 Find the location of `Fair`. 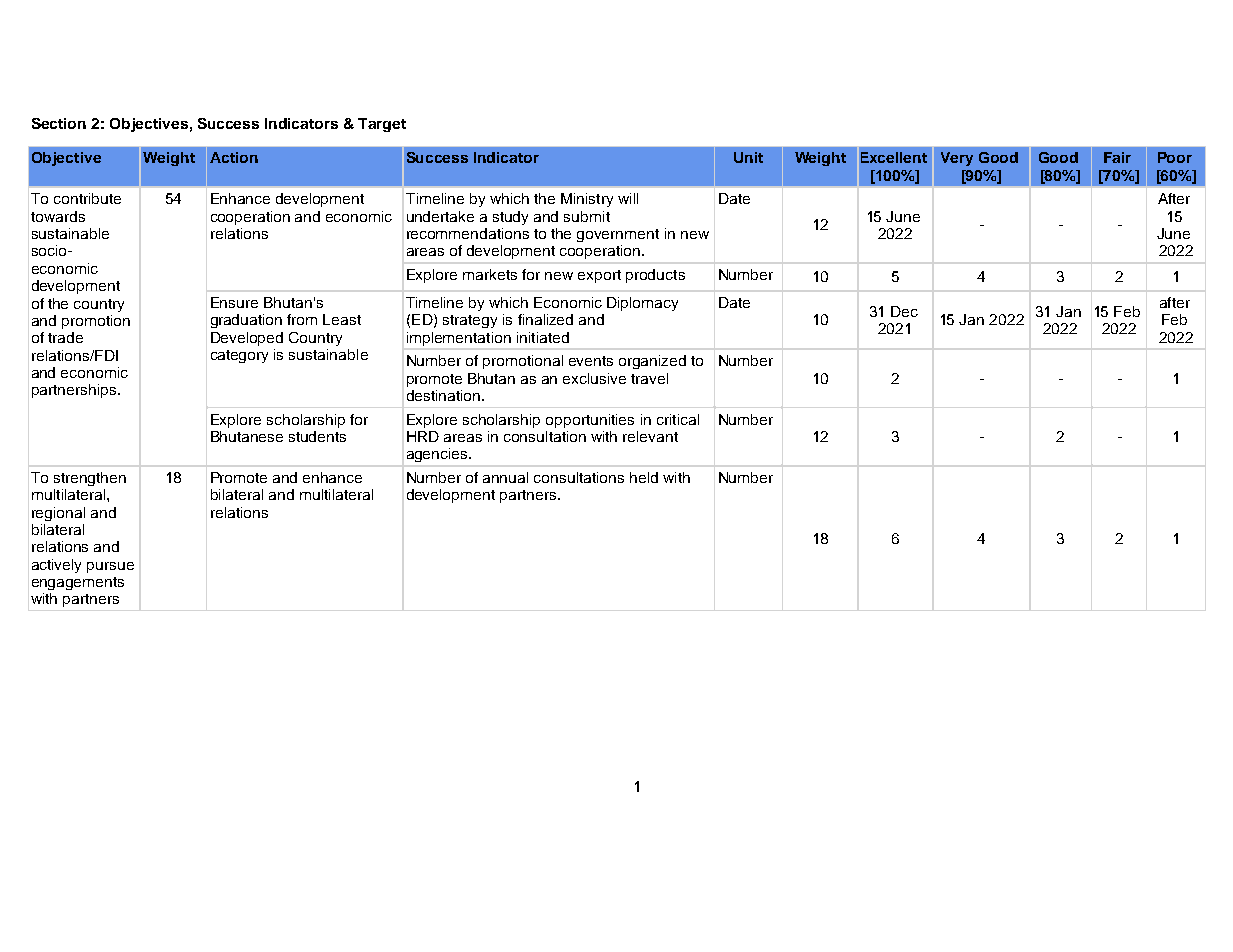

Fair is located at coordinates (1117, 157).
